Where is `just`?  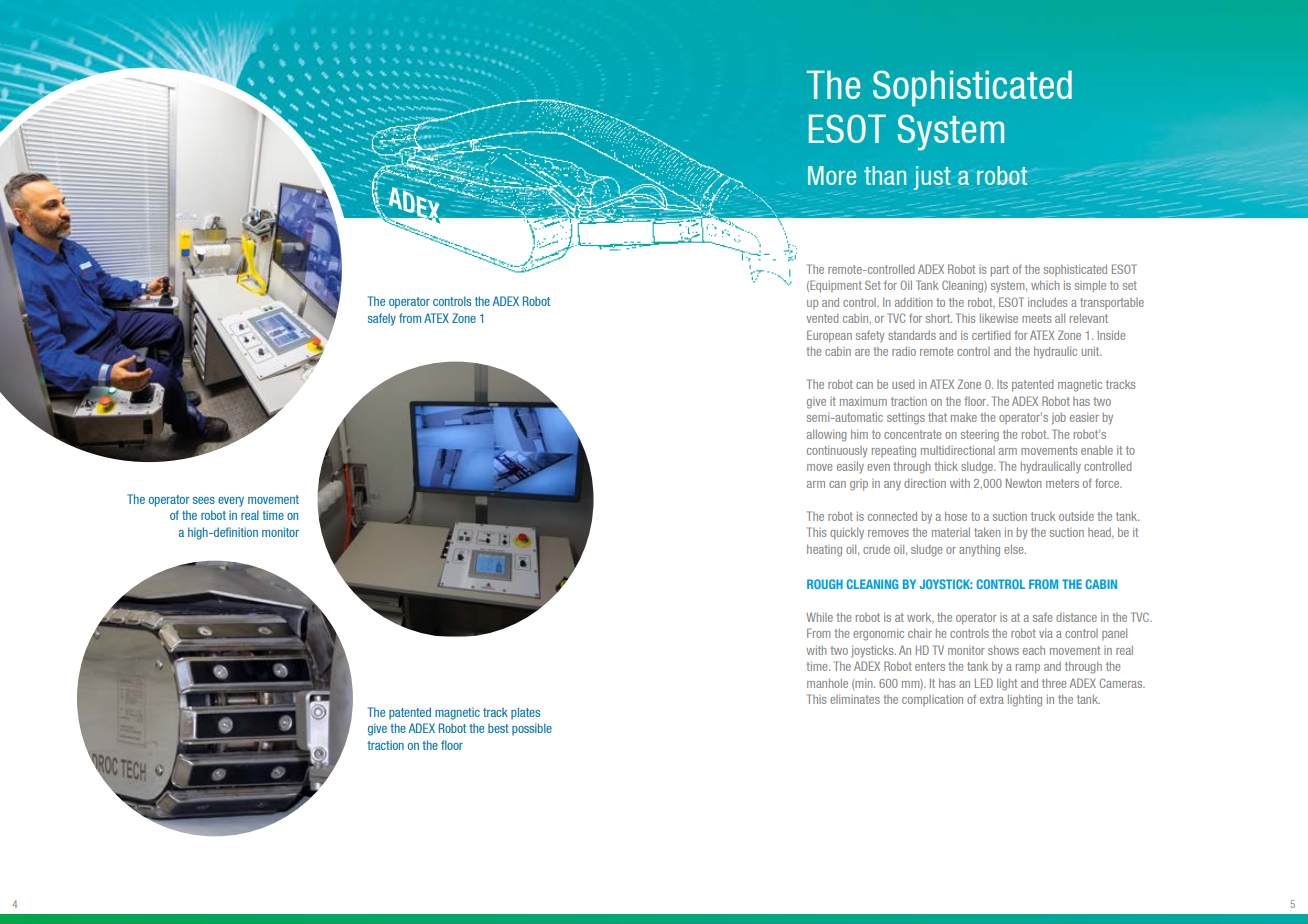
just is located at coordinates (932, 178).
